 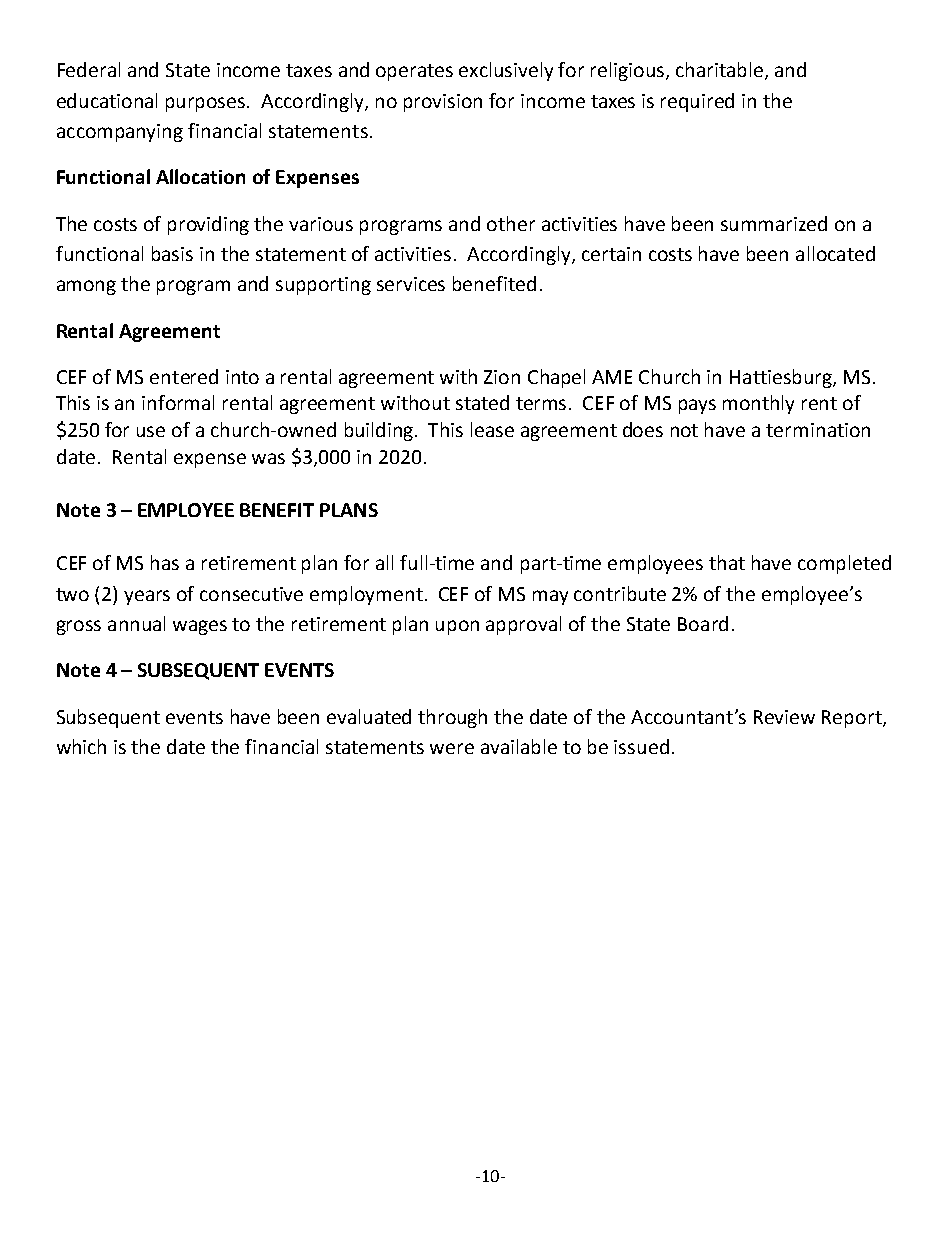 What do you see at coordinates (207, 104) in the page?
I see `purposes` at bounding box center [207, 104].
